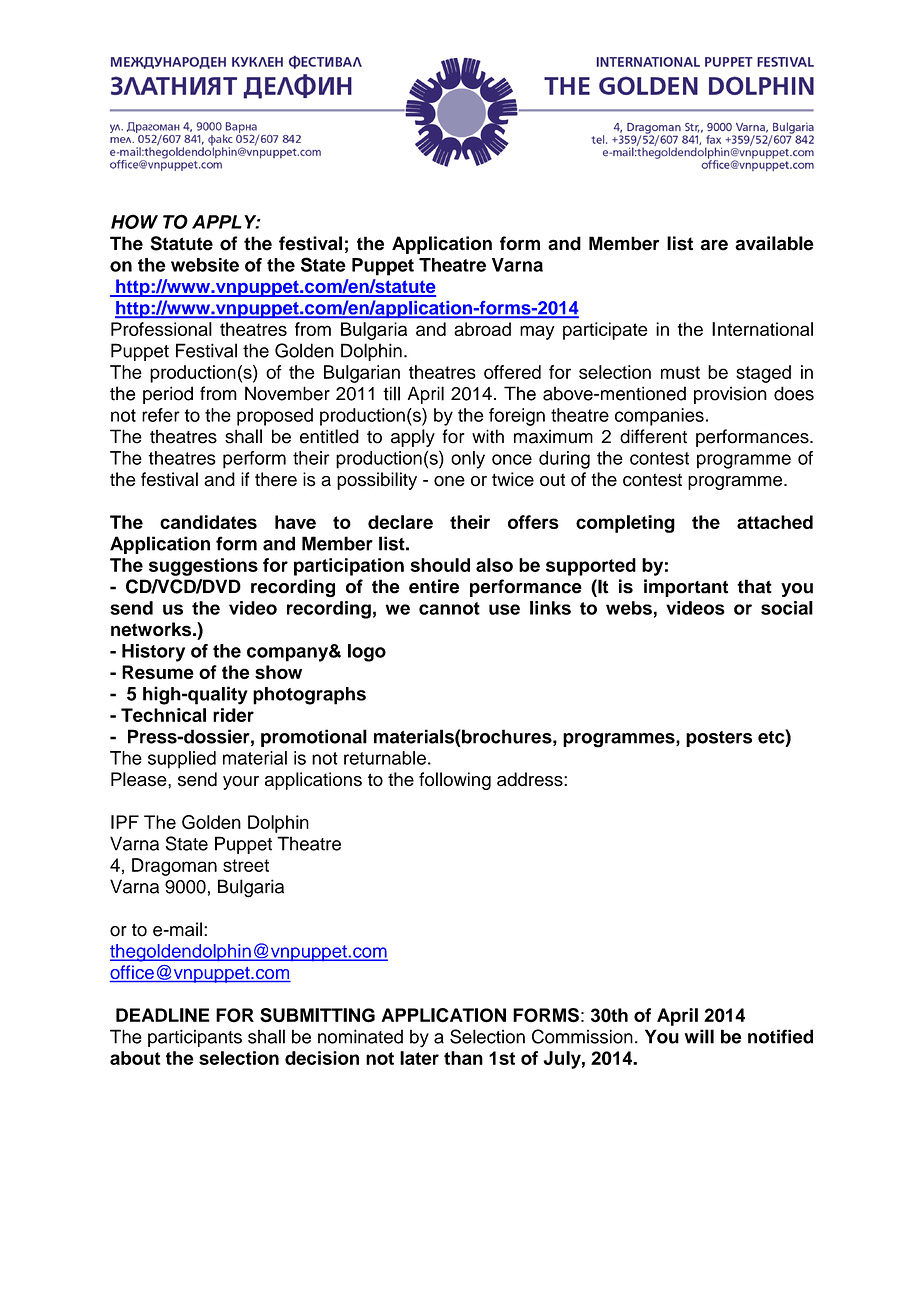 Image resolution: width=924 pixels, height=1308 pixels. I want to click on available, so click(774, 243).
